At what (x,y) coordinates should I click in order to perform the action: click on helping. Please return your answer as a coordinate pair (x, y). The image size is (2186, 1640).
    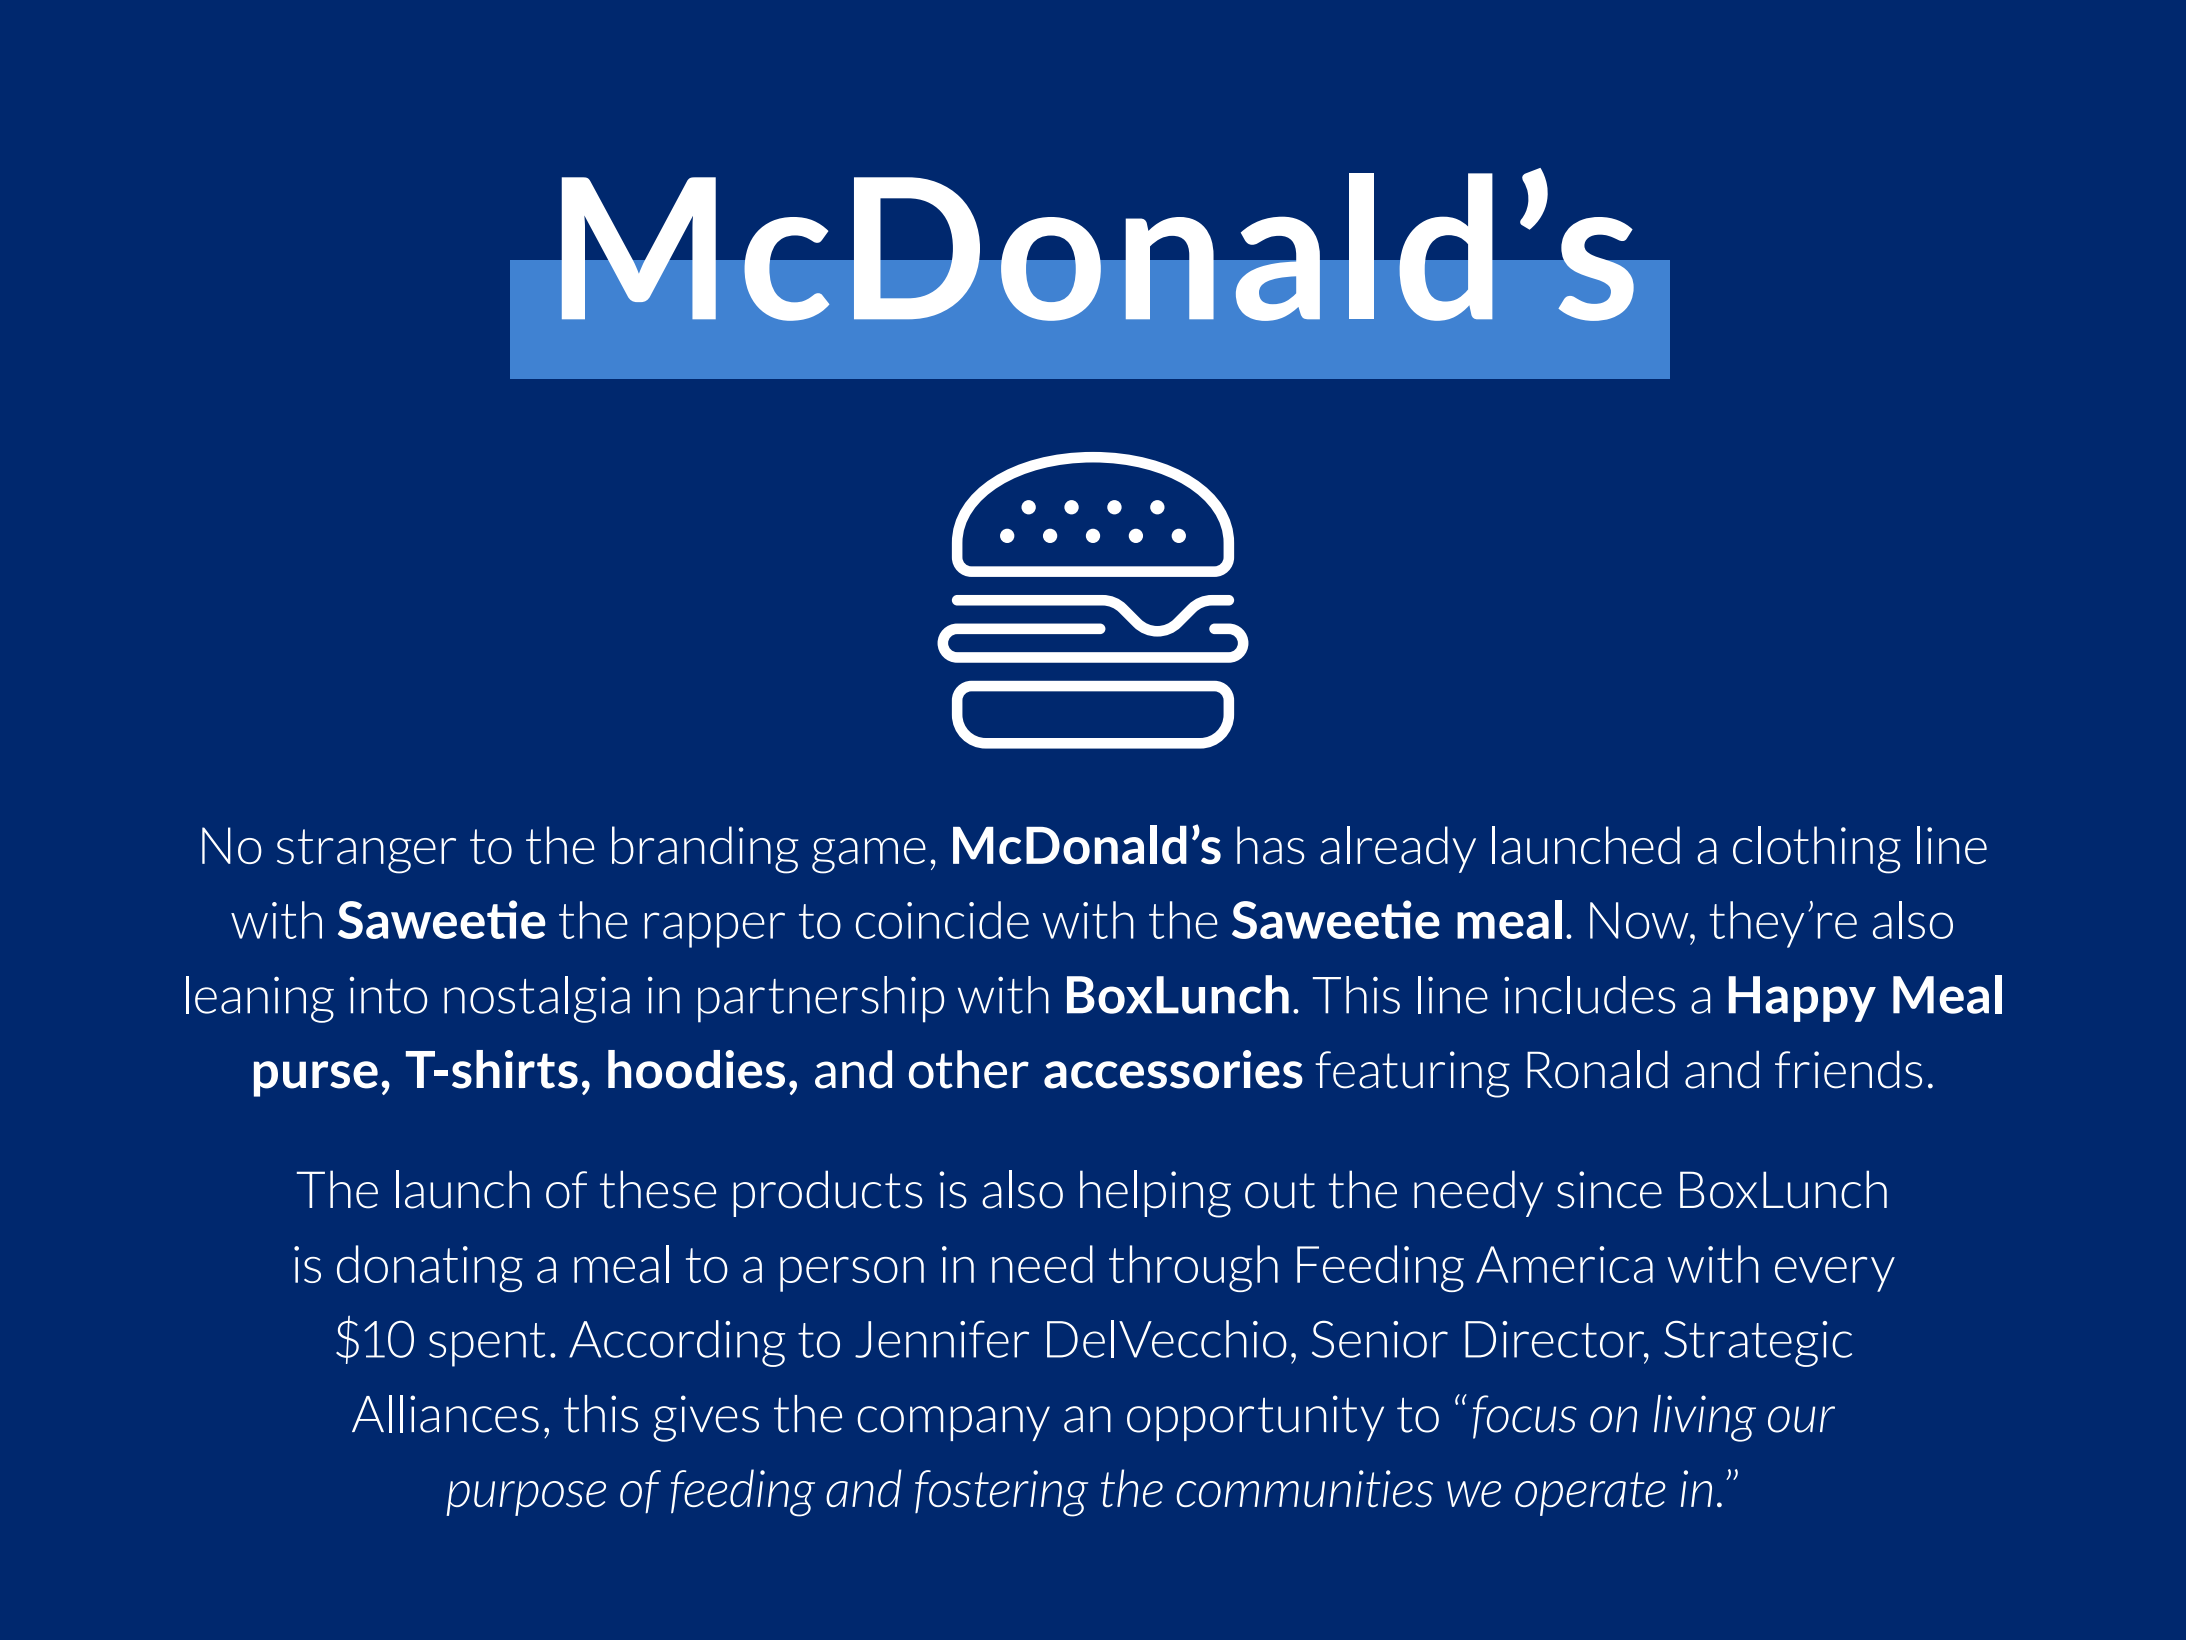
    Looking at the image, I should click on (1155, 1194).
